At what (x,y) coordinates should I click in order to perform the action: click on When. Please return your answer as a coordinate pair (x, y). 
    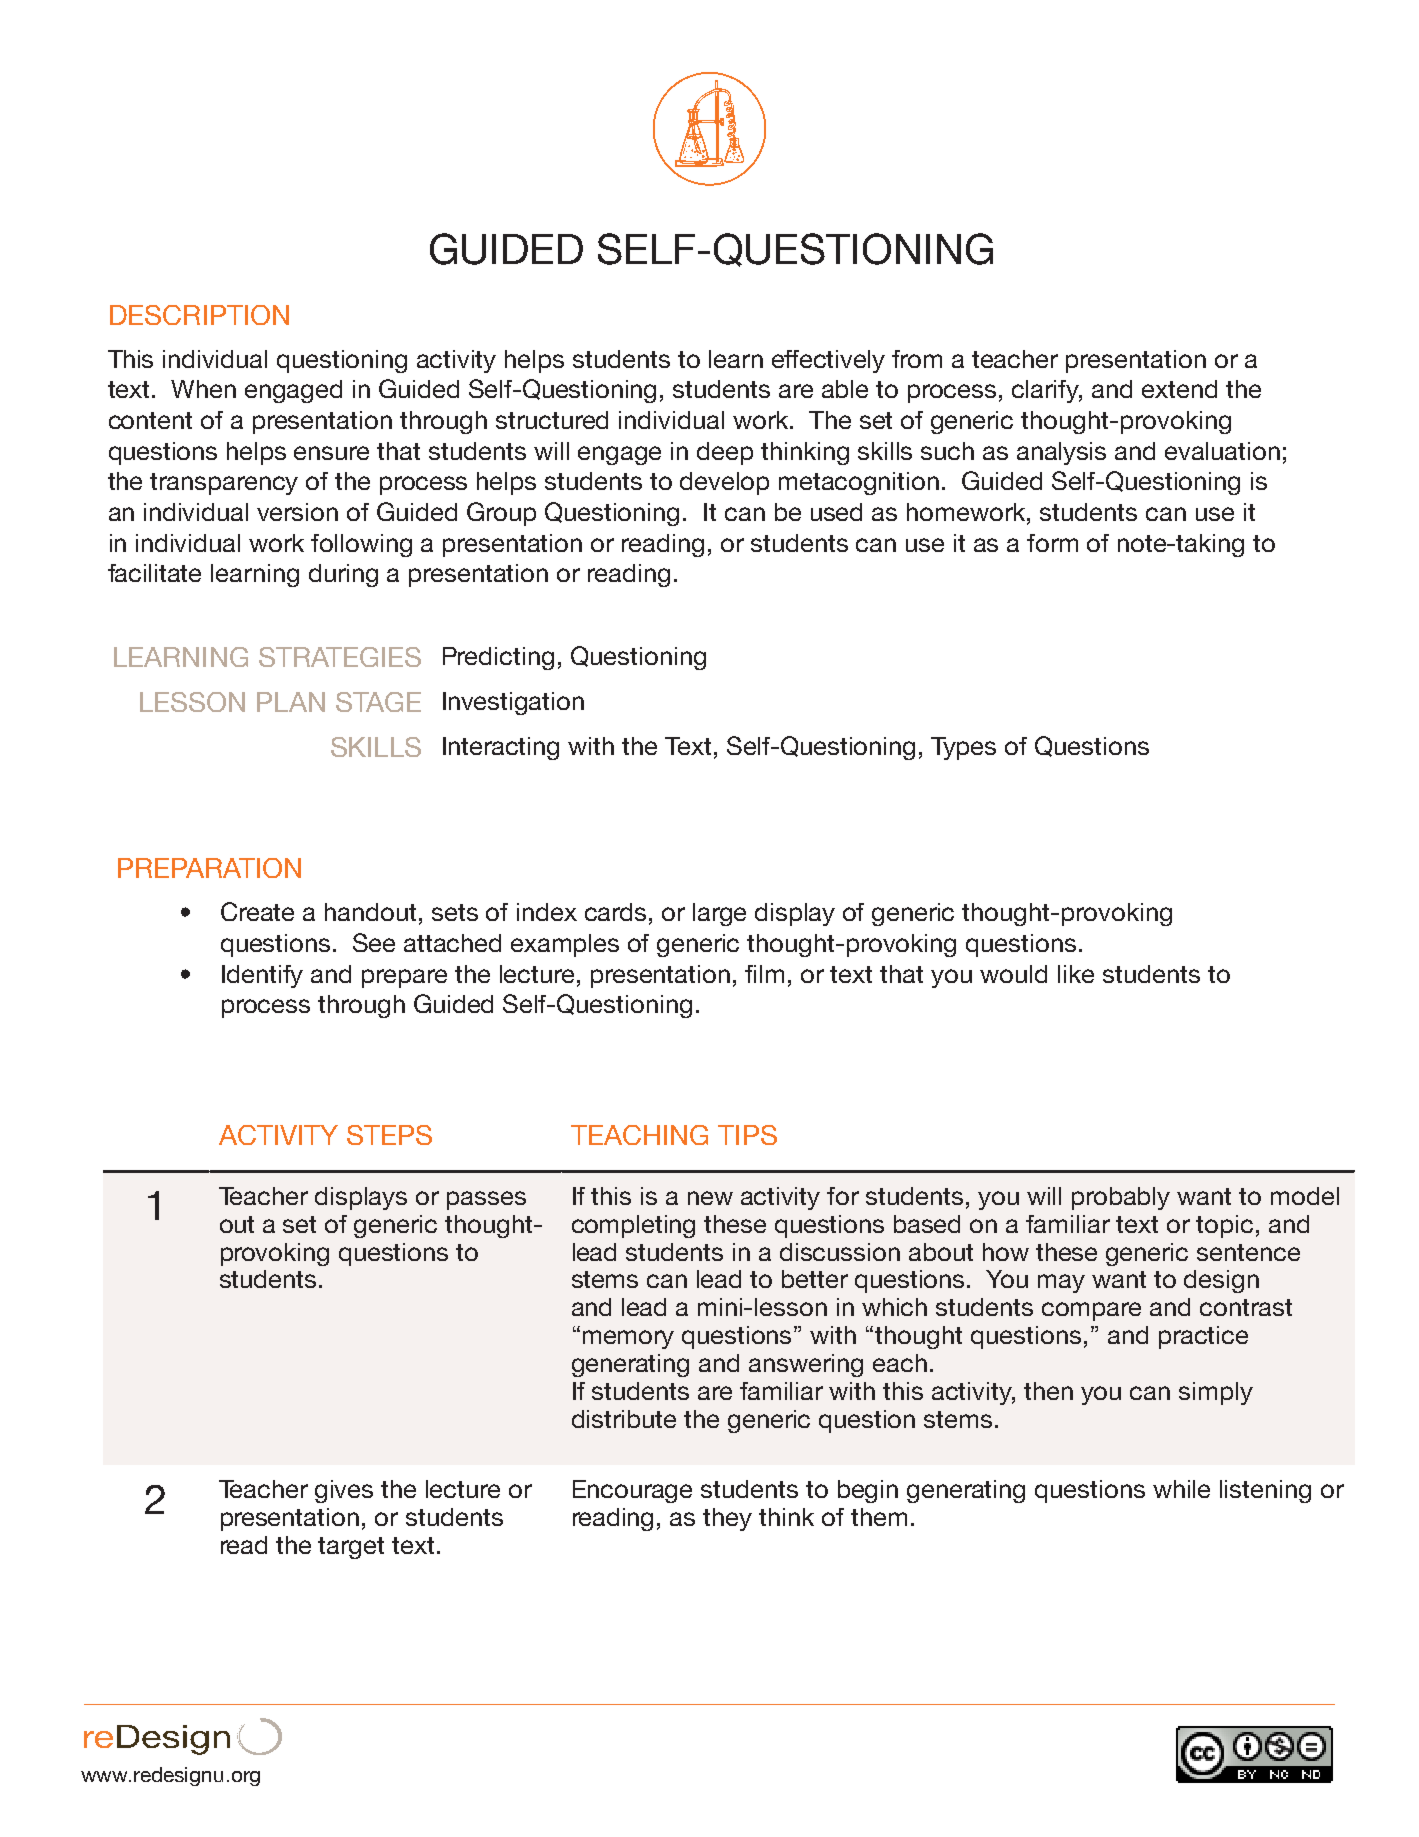
    Looking at the image, I should click on (203, 389).
